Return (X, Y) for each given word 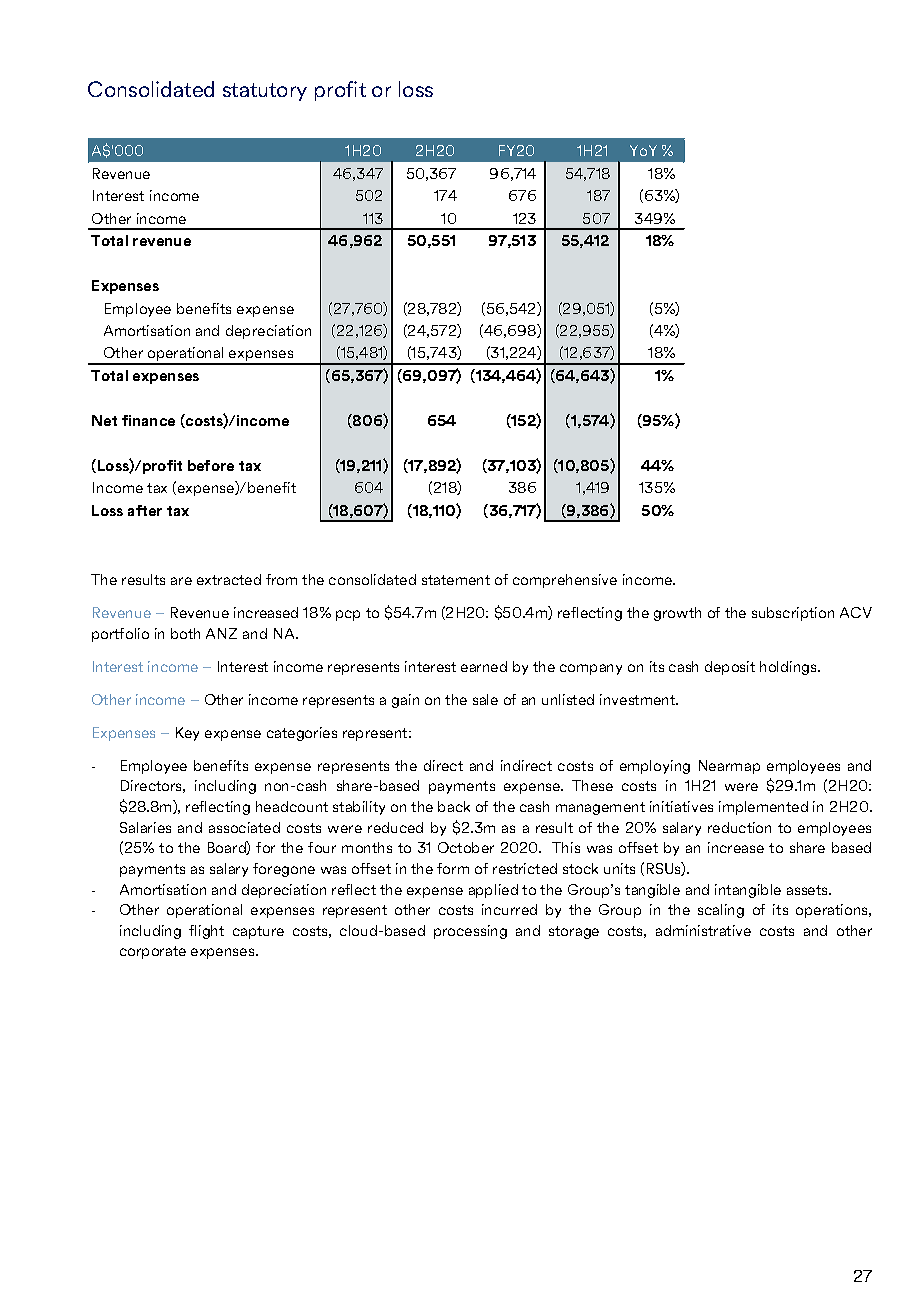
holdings (789, 668)
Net (104, 420)
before (211, 465)
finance (148, 420)
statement (456, 580)
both (185, 633)
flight (206, 932)
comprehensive (565, 581)
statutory (265, 92)
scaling (721, 911)
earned (484, 666)
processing (470, 932)
